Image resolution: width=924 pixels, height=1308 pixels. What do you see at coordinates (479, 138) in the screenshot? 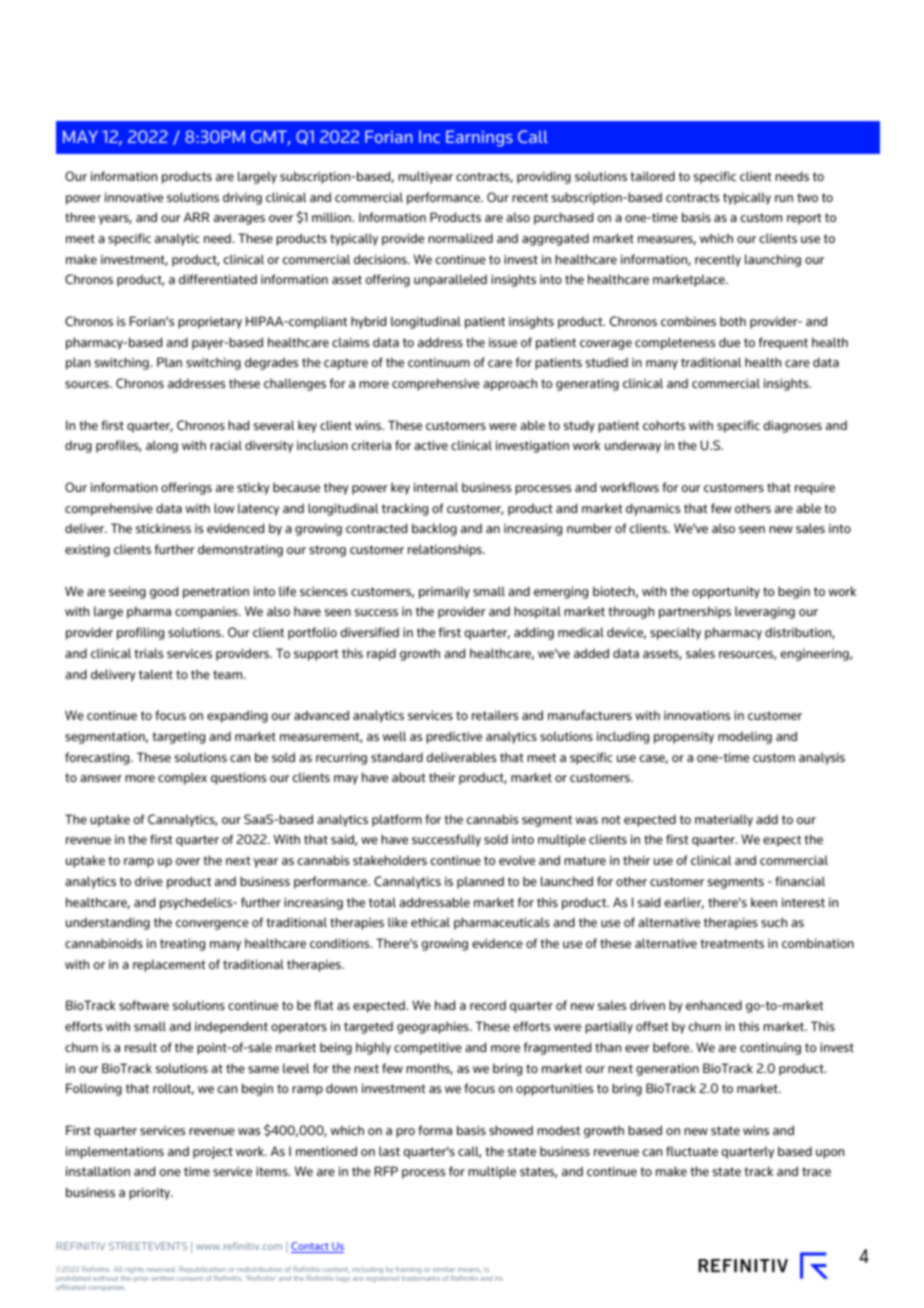
I see `Earnings` at bounding box center [479, 138].
